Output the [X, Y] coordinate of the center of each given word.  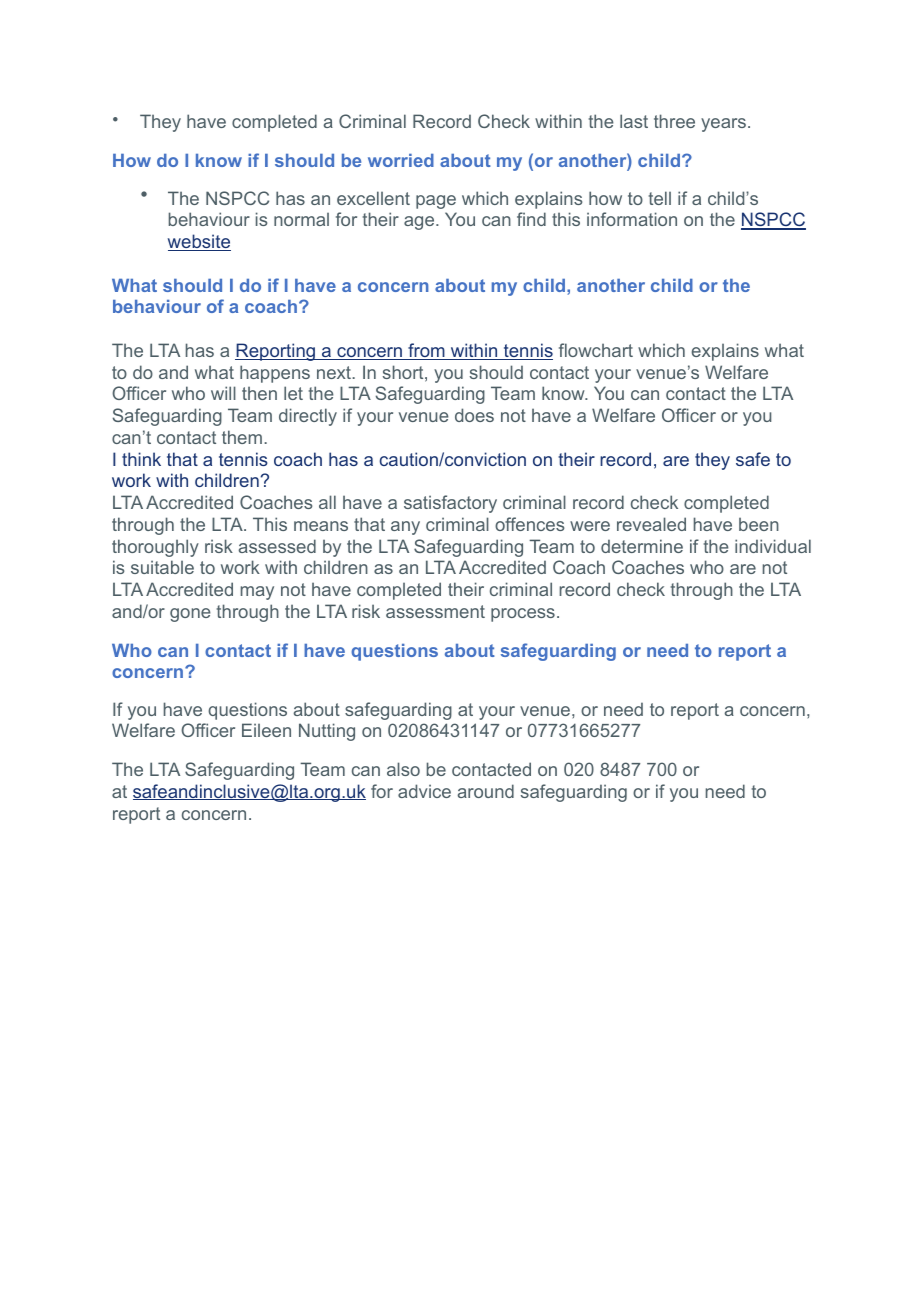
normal [301, 219]
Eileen [266, 730]
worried [401, 160]
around [486, 791]
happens [275, 374]
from [426, 351]
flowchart [596, 350]
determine [642, 546]
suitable [162, 567]
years [723, 125]
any [405, 528]
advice [424, 791]
